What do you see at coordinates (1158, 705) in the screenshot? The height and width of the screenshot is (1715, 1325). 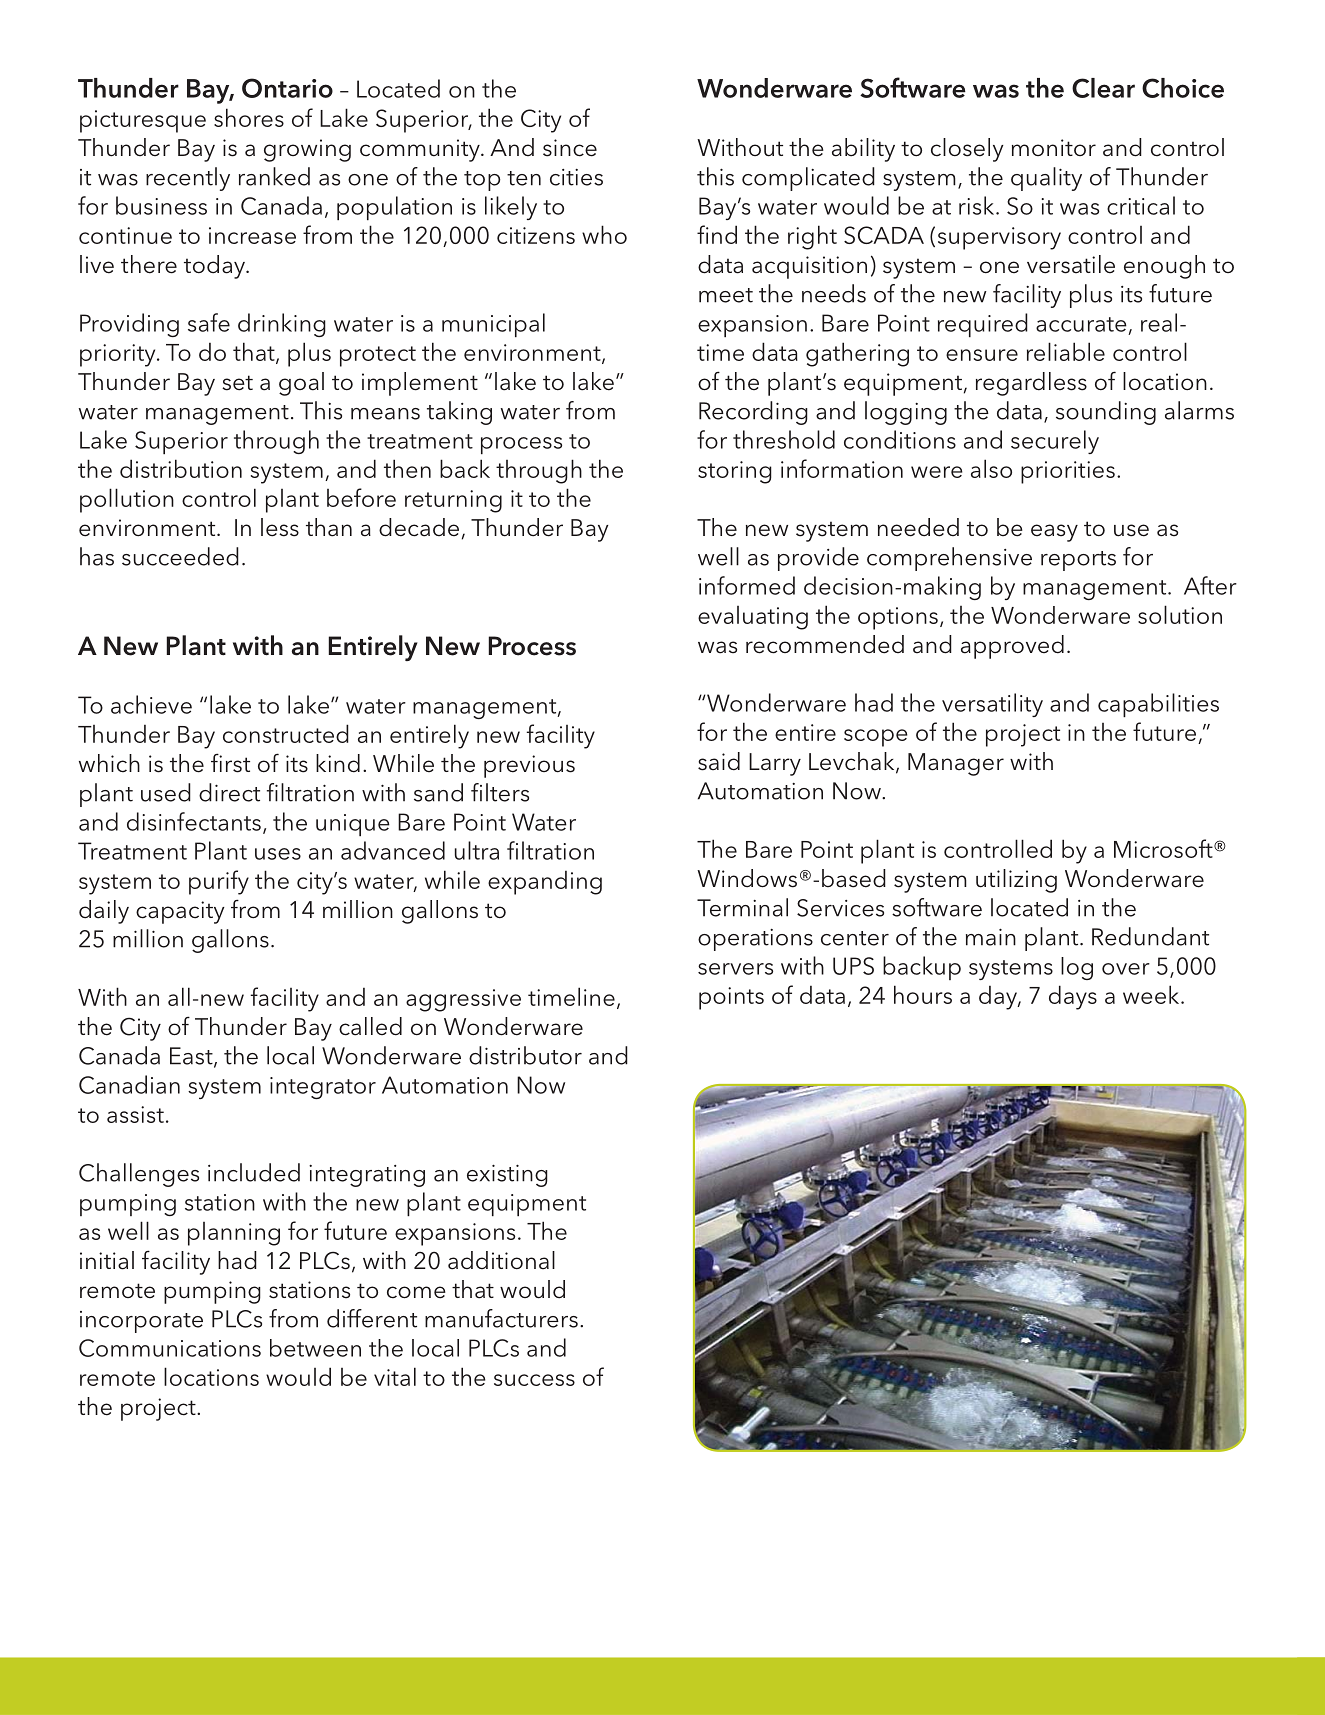 I see `capabilities` at bounding box center [1158, 705].
